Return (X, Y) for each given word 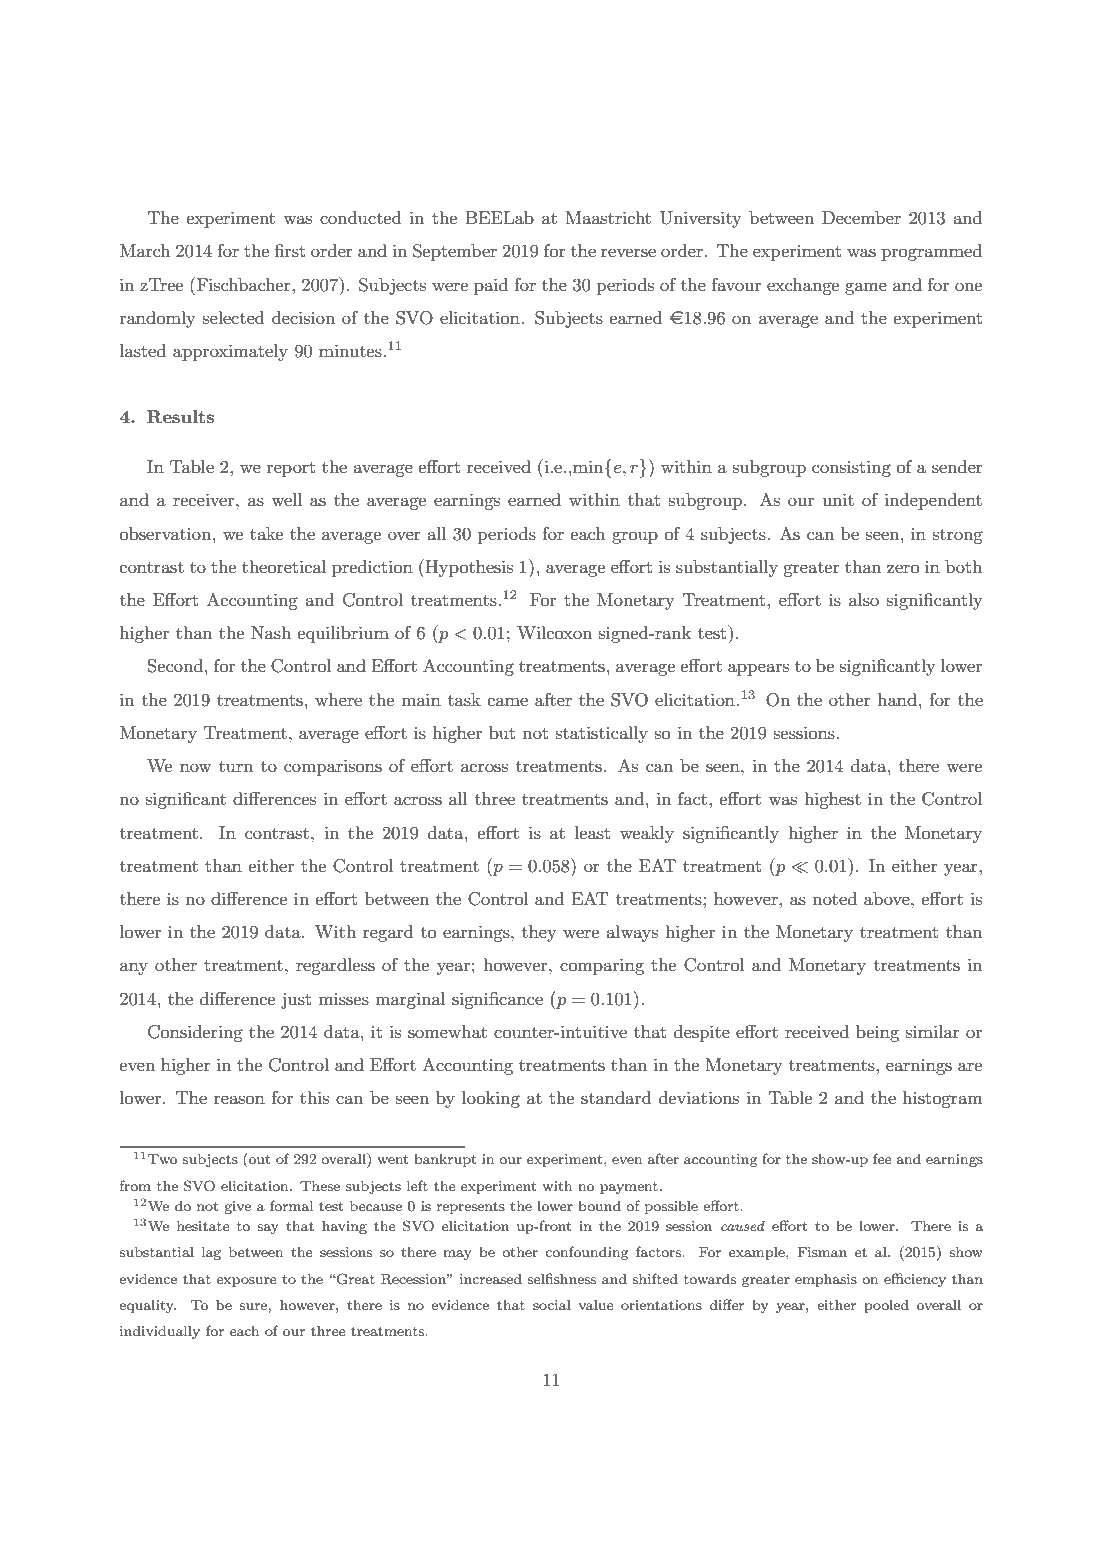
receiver (205, 499)
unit (838, 499)
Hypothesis (468, 568)
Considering (195, 1033)
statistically (602, 734)
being (877, 1033)
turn (236, 766)
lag (211, 1253)
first (290, 251)
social (552, 1304)
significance (497, 1000)
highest (832, 800)
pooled (886, 1306)
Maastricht (608, 217)
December (861, 217)
